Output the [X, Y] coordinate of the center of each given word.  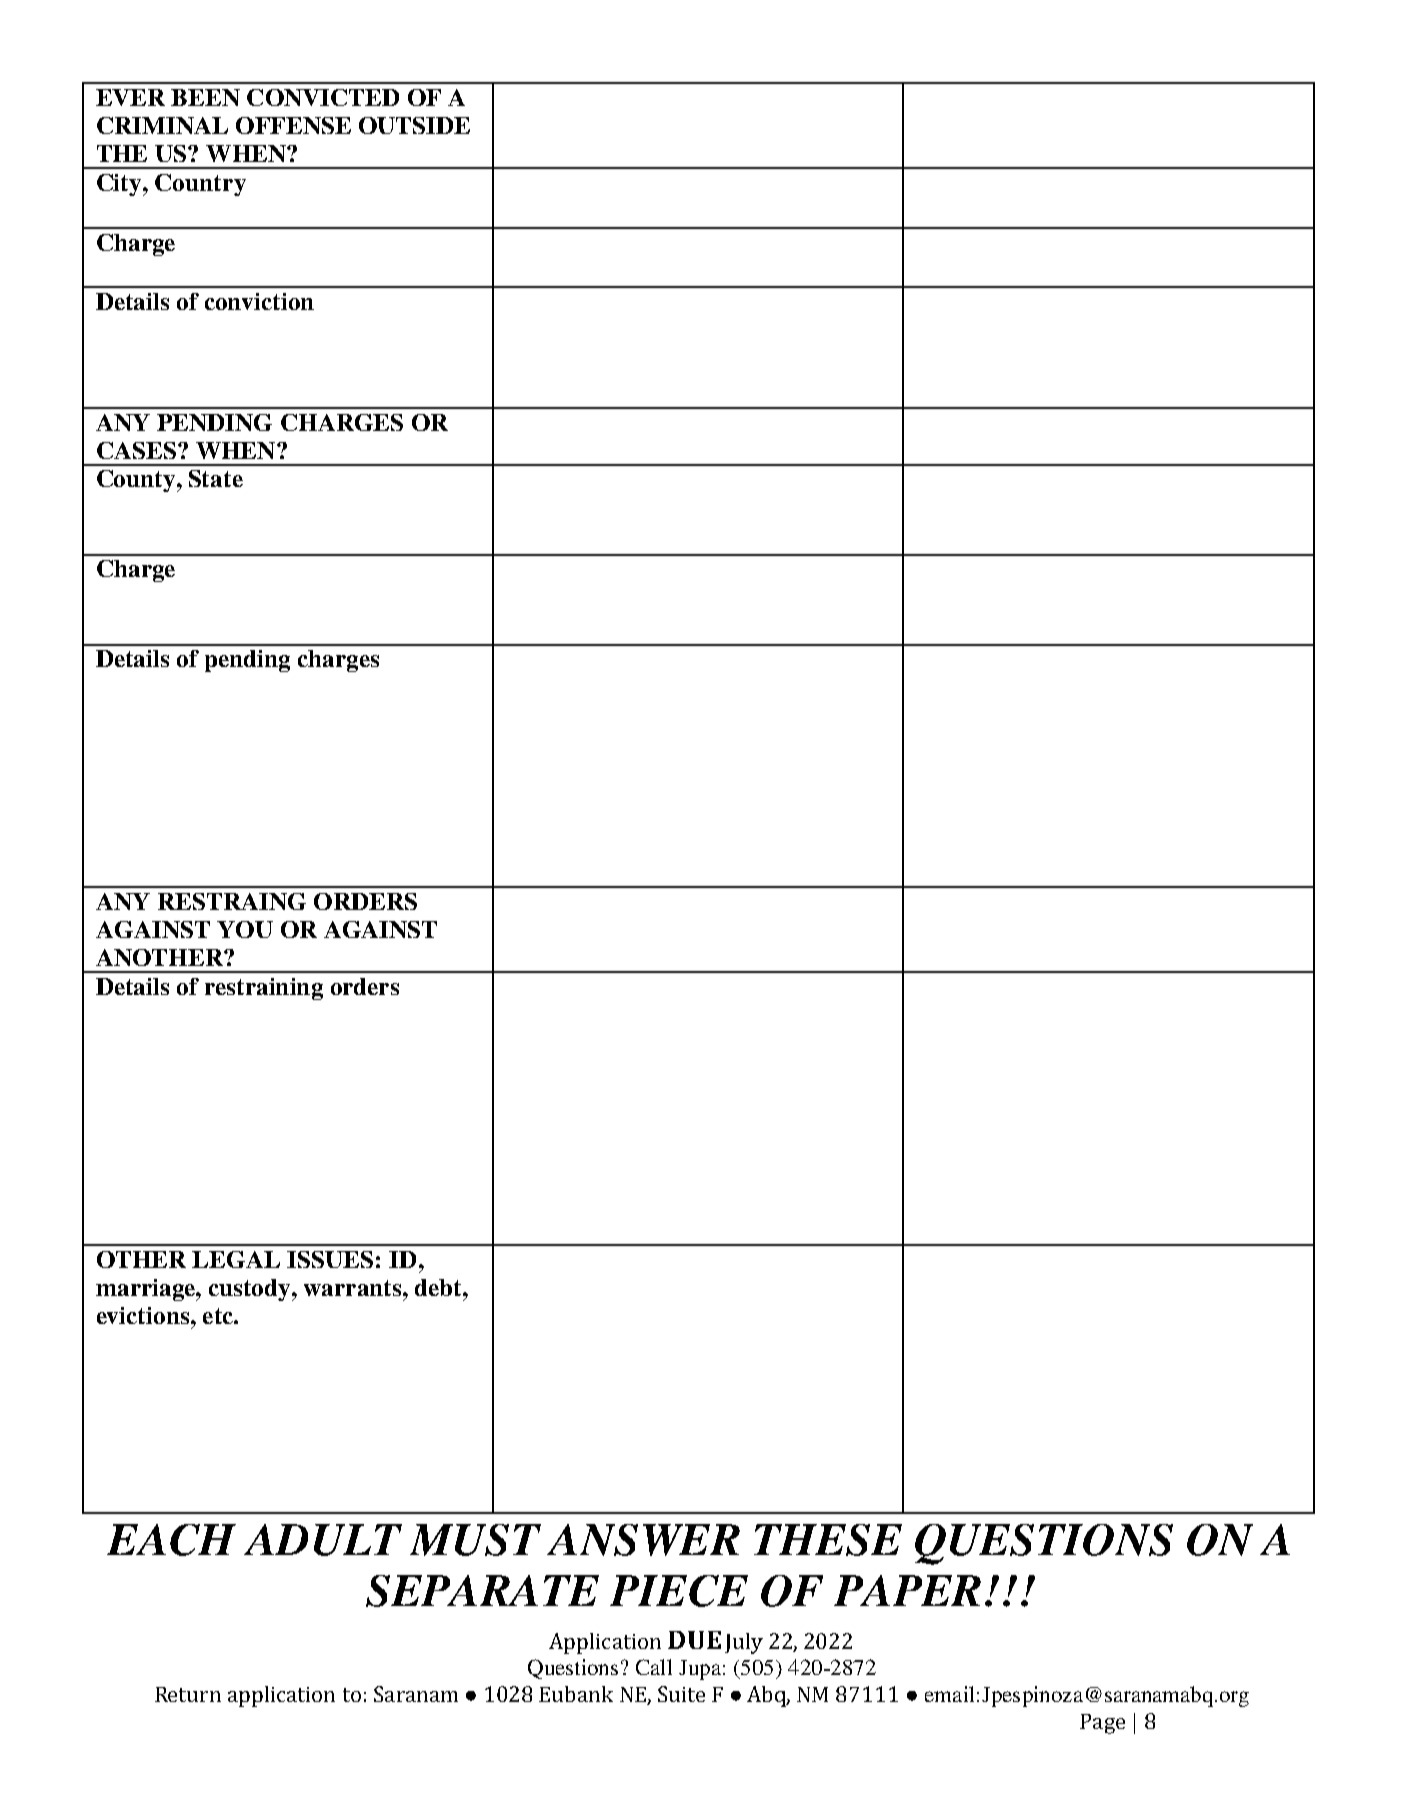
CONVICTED [323, 97]
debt [439, 1287]
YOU [245, 929]
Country [200, 185]
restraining [264, 989]
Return [188, 1694]
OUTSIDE [414, 125]
